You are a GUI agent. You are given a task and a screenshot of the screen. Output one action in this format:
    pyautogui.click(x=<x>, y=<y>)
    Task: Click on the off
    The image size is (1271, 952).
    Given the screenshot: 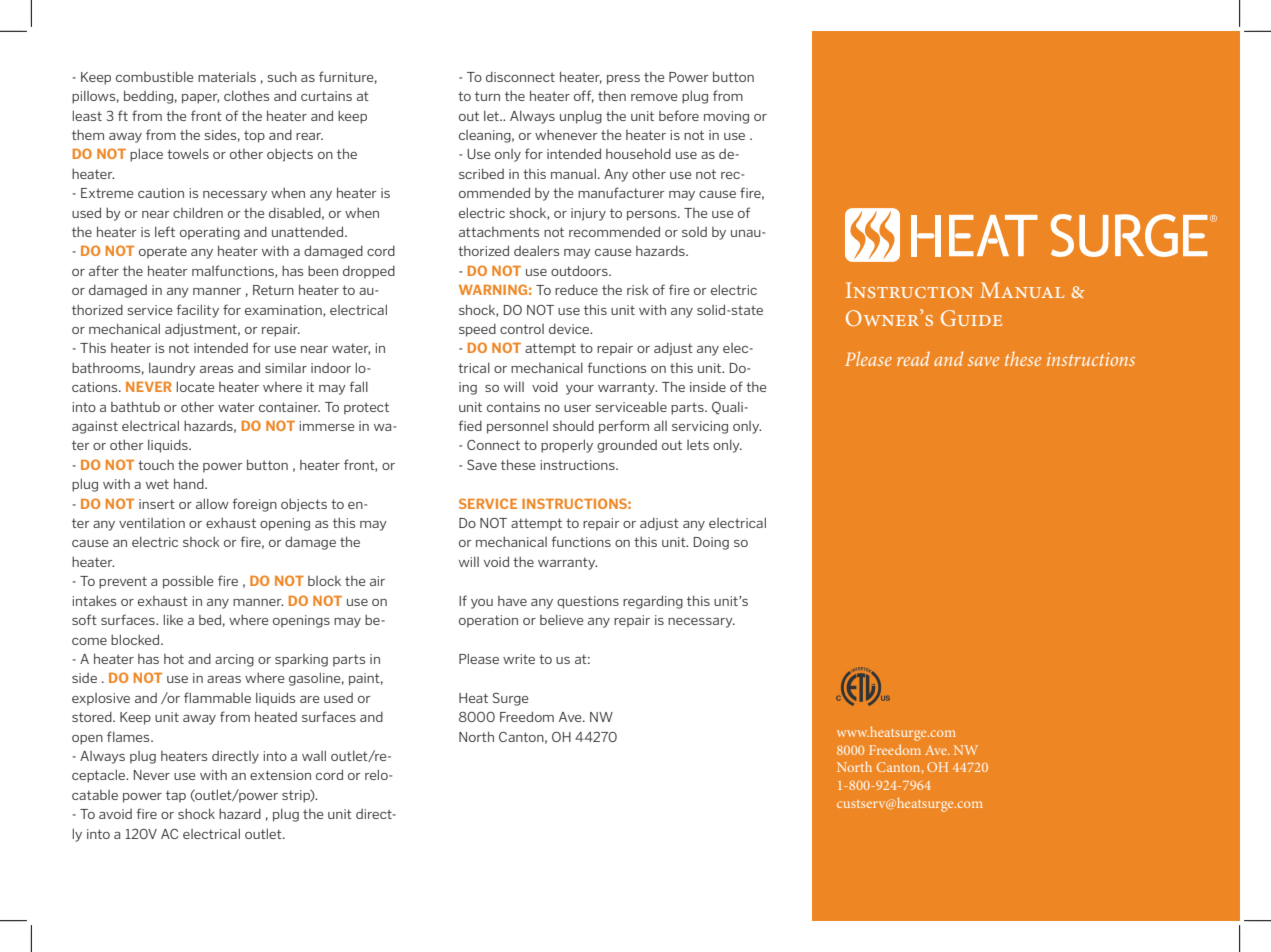 What is the action you would take?
    pyautogui.click(x=584, y=96)
